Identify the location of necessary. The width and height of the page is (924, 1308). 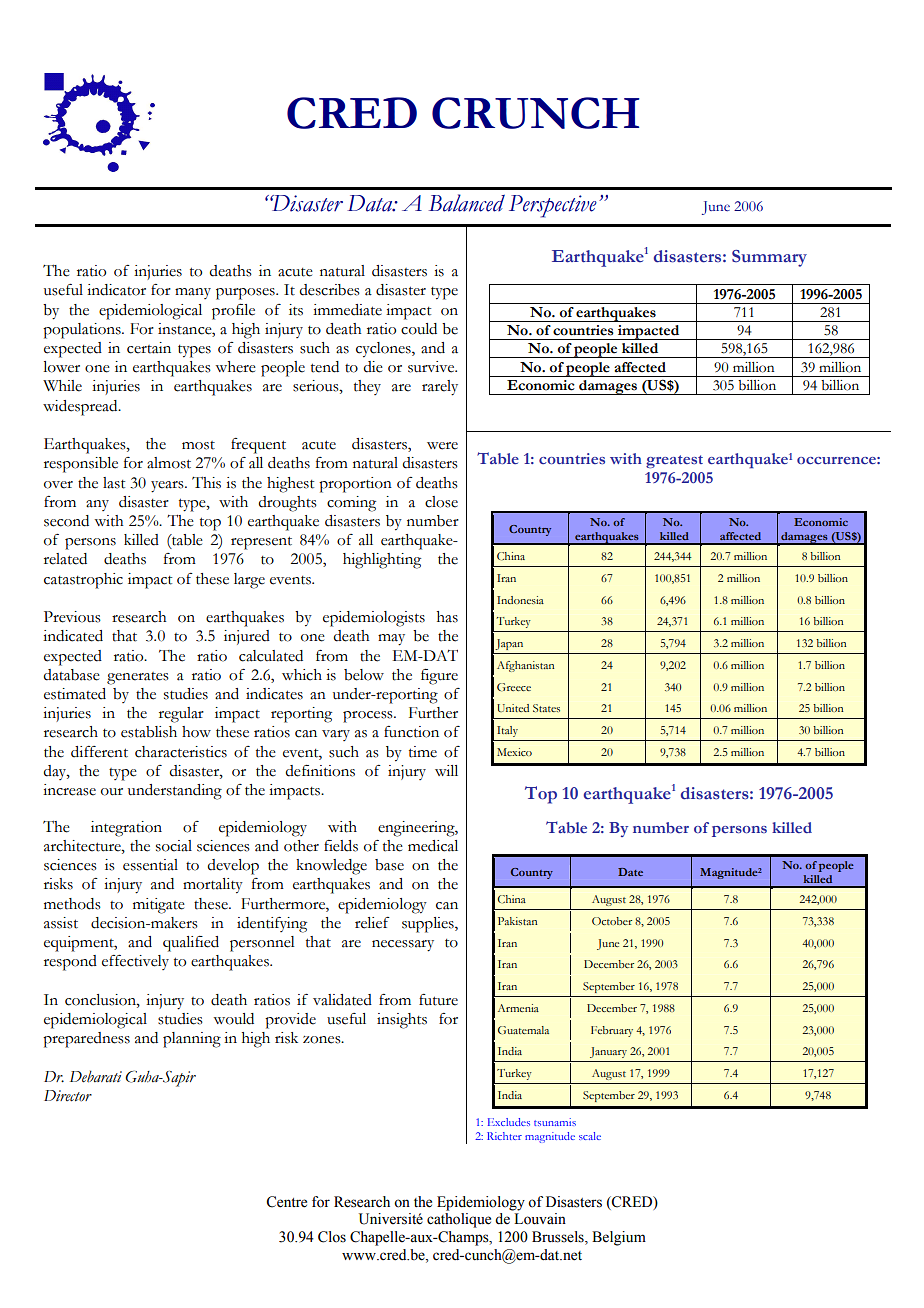
(403, 946).
